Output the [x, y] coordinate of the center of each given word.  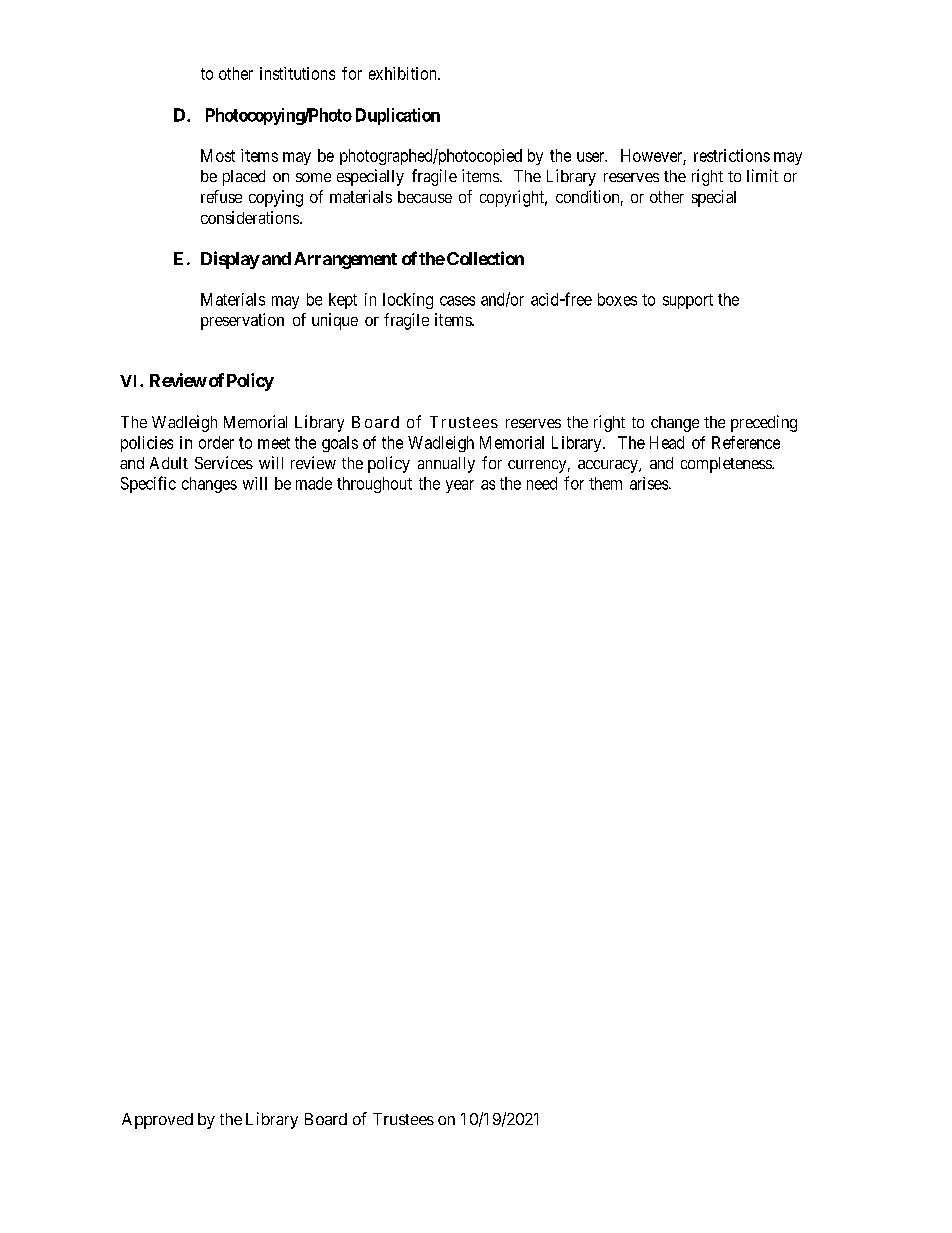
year [460, 486]
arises [650, 483]
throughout [374, 485]
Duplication [398, 116]
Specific [148, 484]
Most [218, 155]
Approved [157, 1121]
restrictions [732, 155]
